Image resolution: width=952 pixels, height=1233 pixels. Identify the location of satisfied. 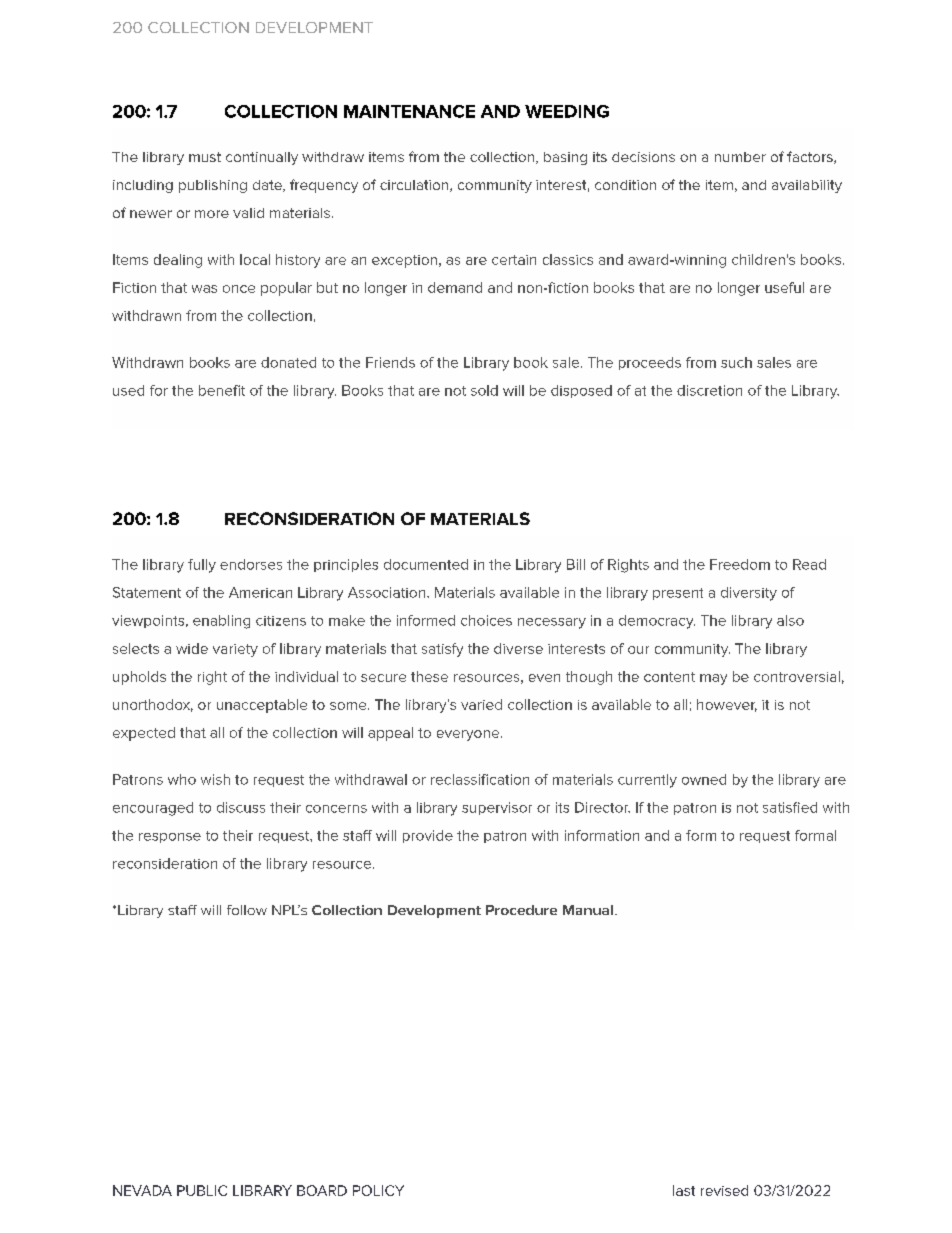
(790, 807).
